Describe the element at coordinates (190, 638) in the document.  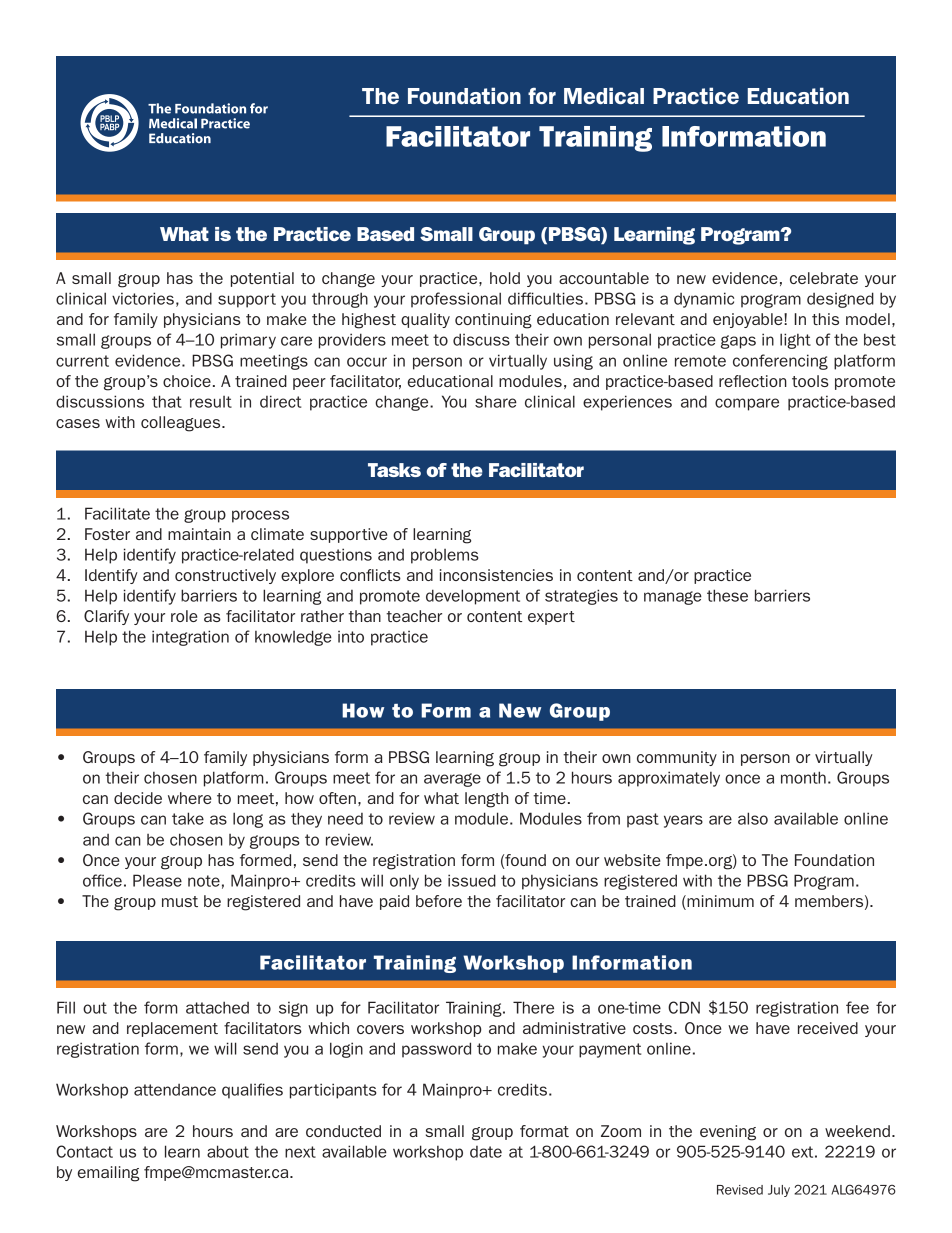
I see `integration` at that location.
